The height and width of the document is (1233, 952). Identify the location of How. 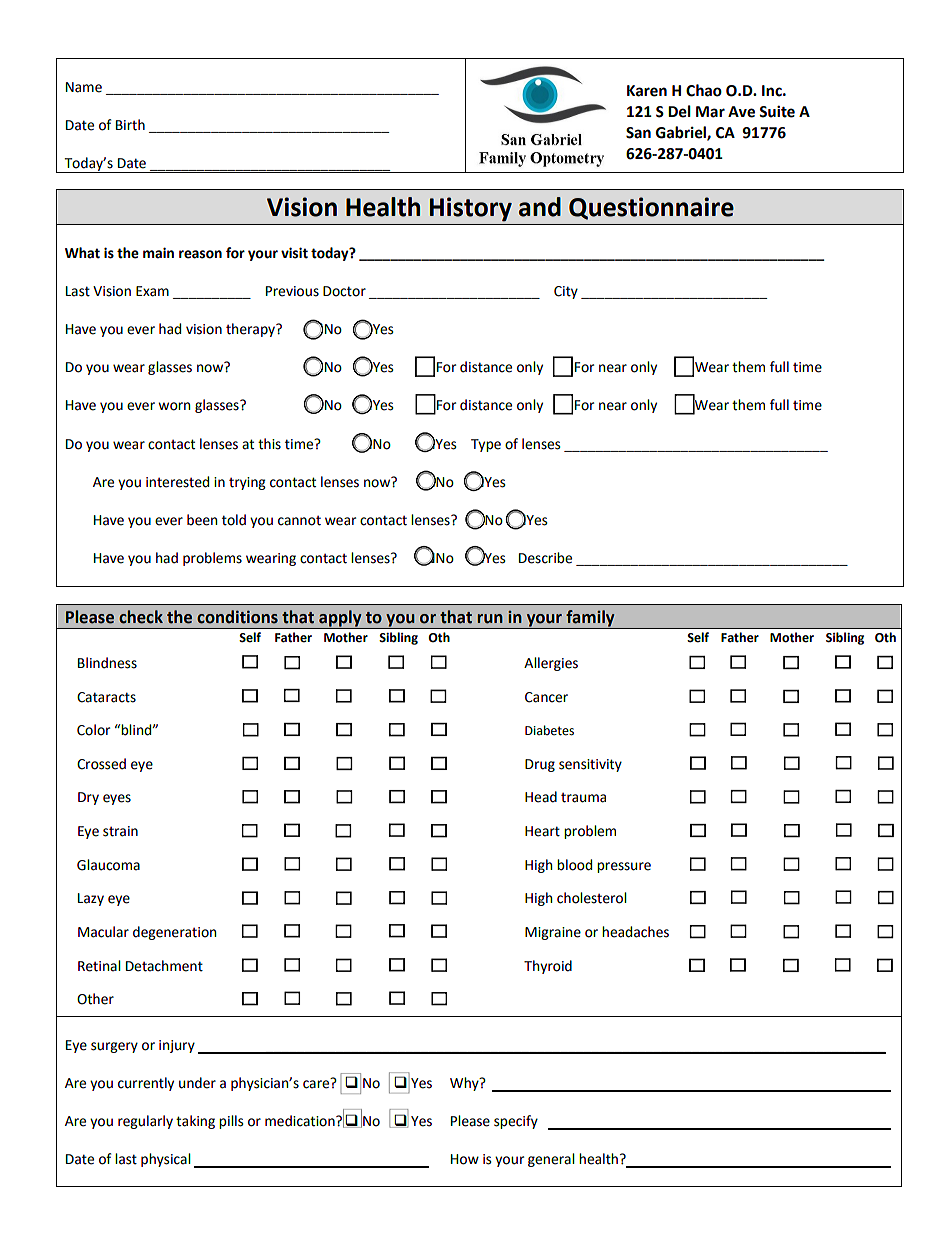
(465, 1159).
